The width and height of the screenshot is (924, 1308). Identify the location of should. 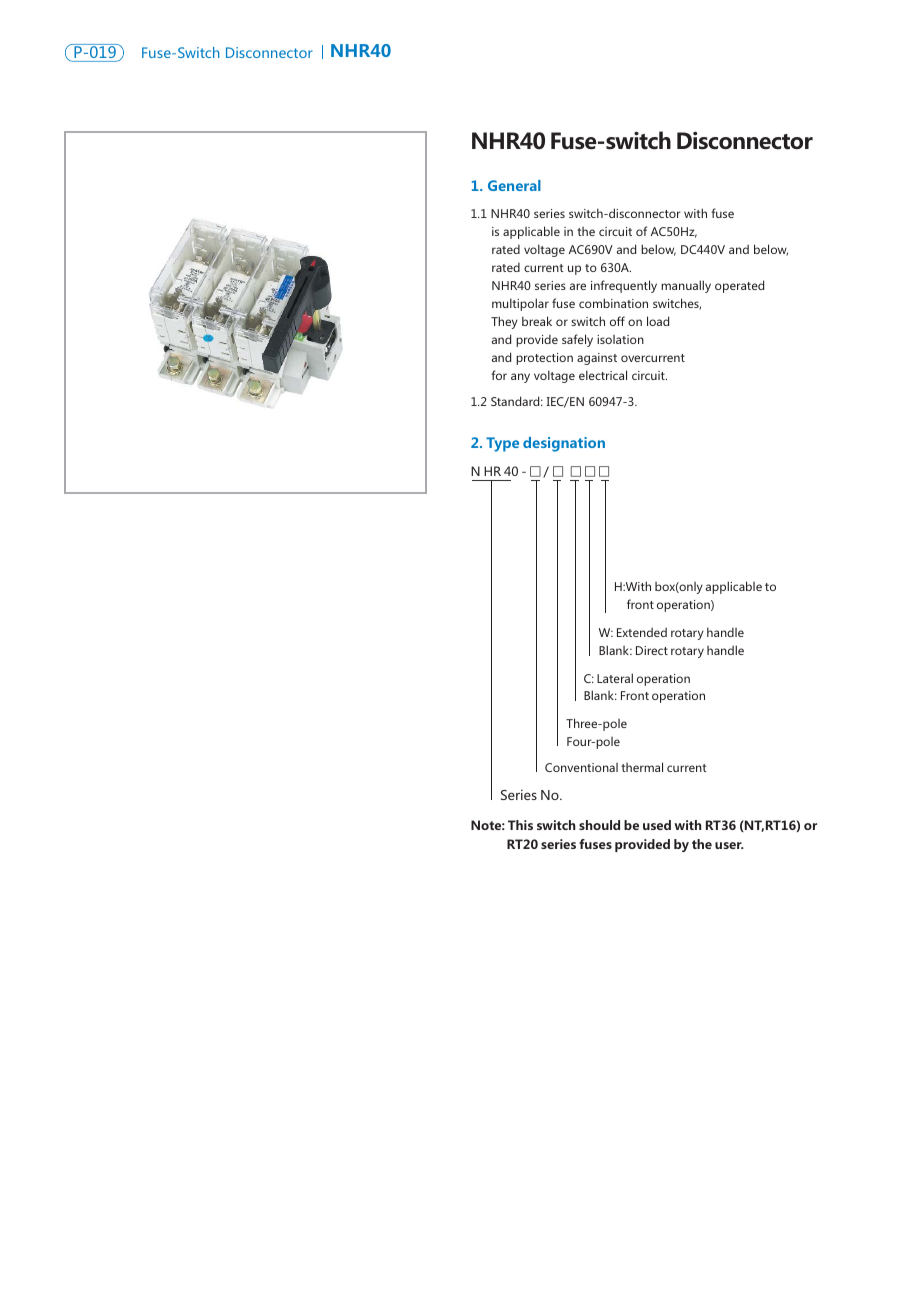
(599, 825).
